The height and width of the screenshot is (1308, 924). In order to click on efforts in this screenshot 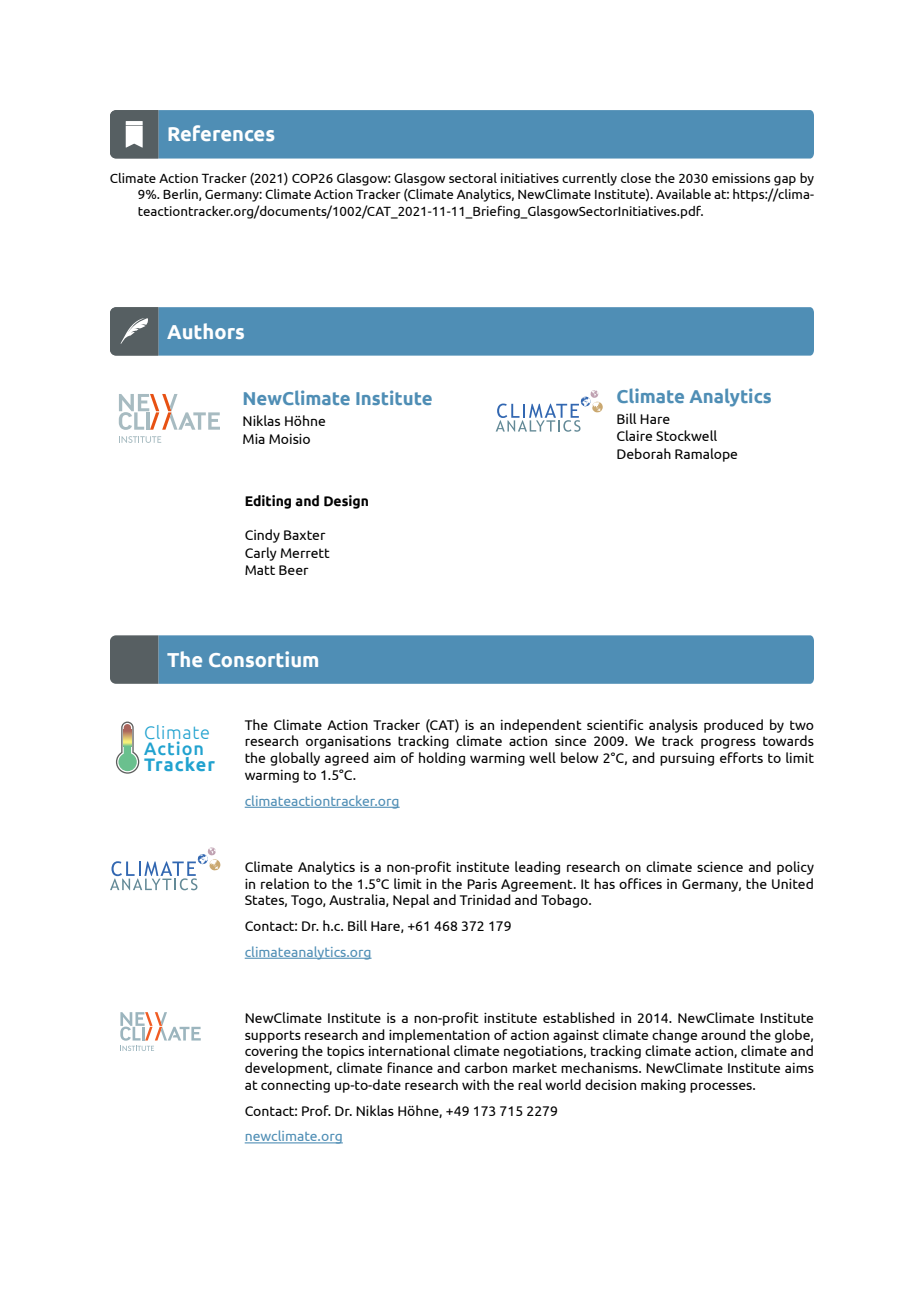, I will do `click(741, 757)`.
